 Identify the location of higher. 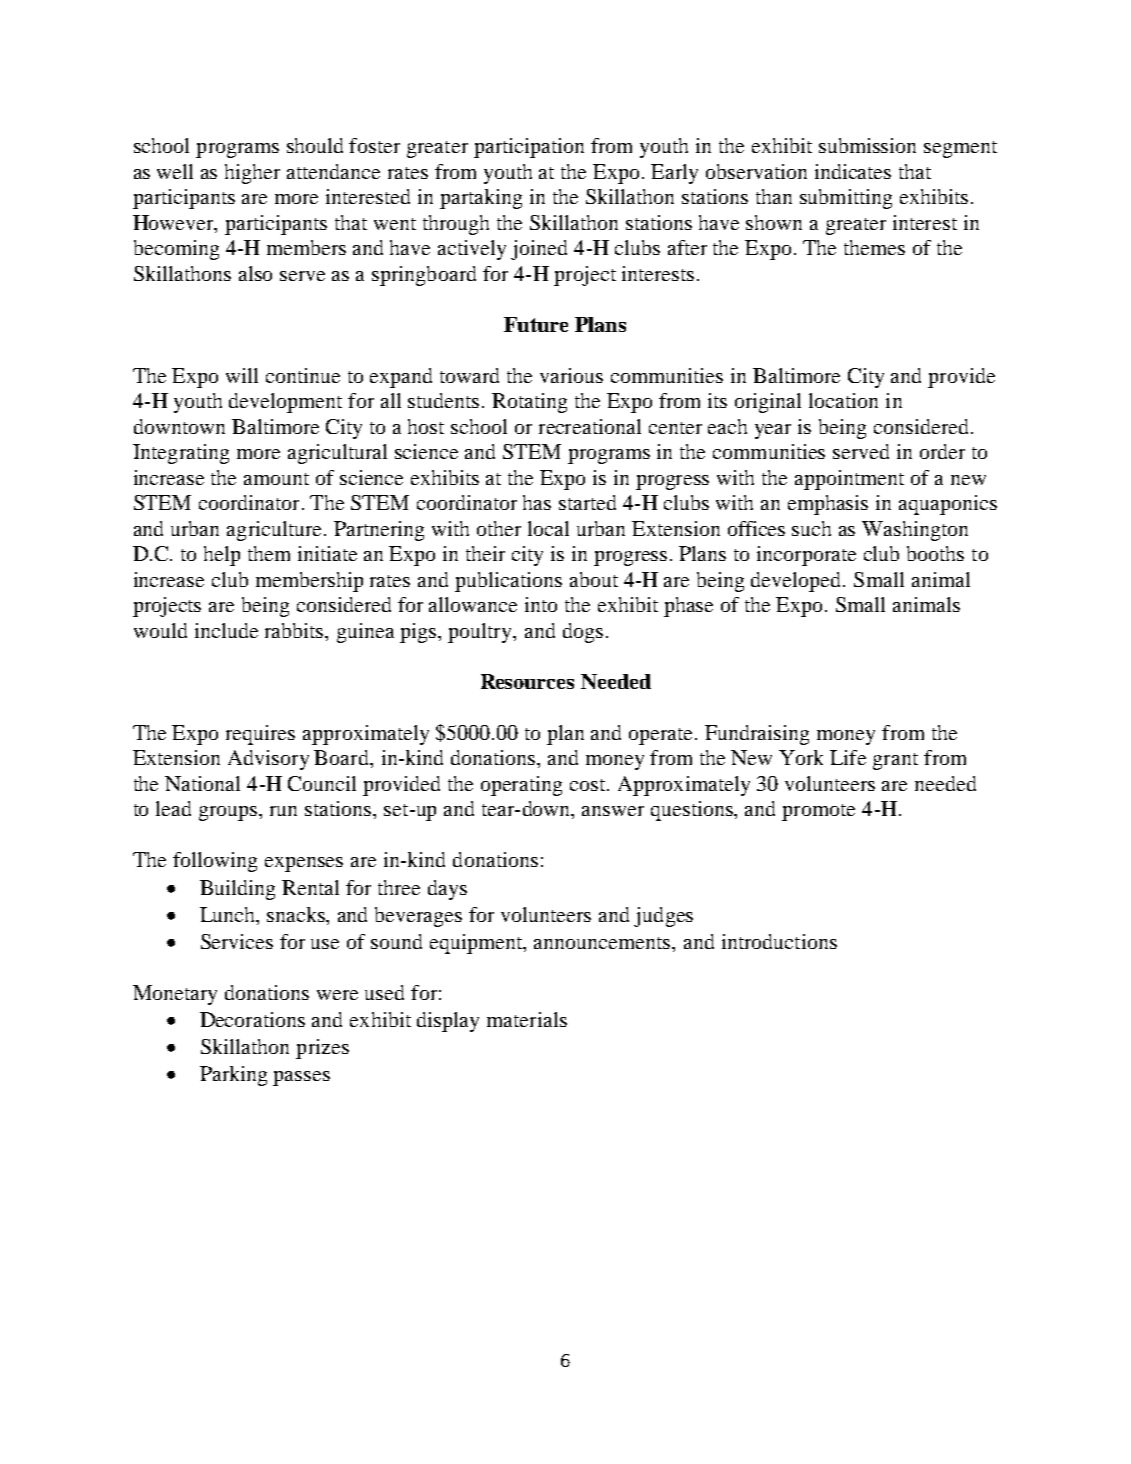
(252, 174).
